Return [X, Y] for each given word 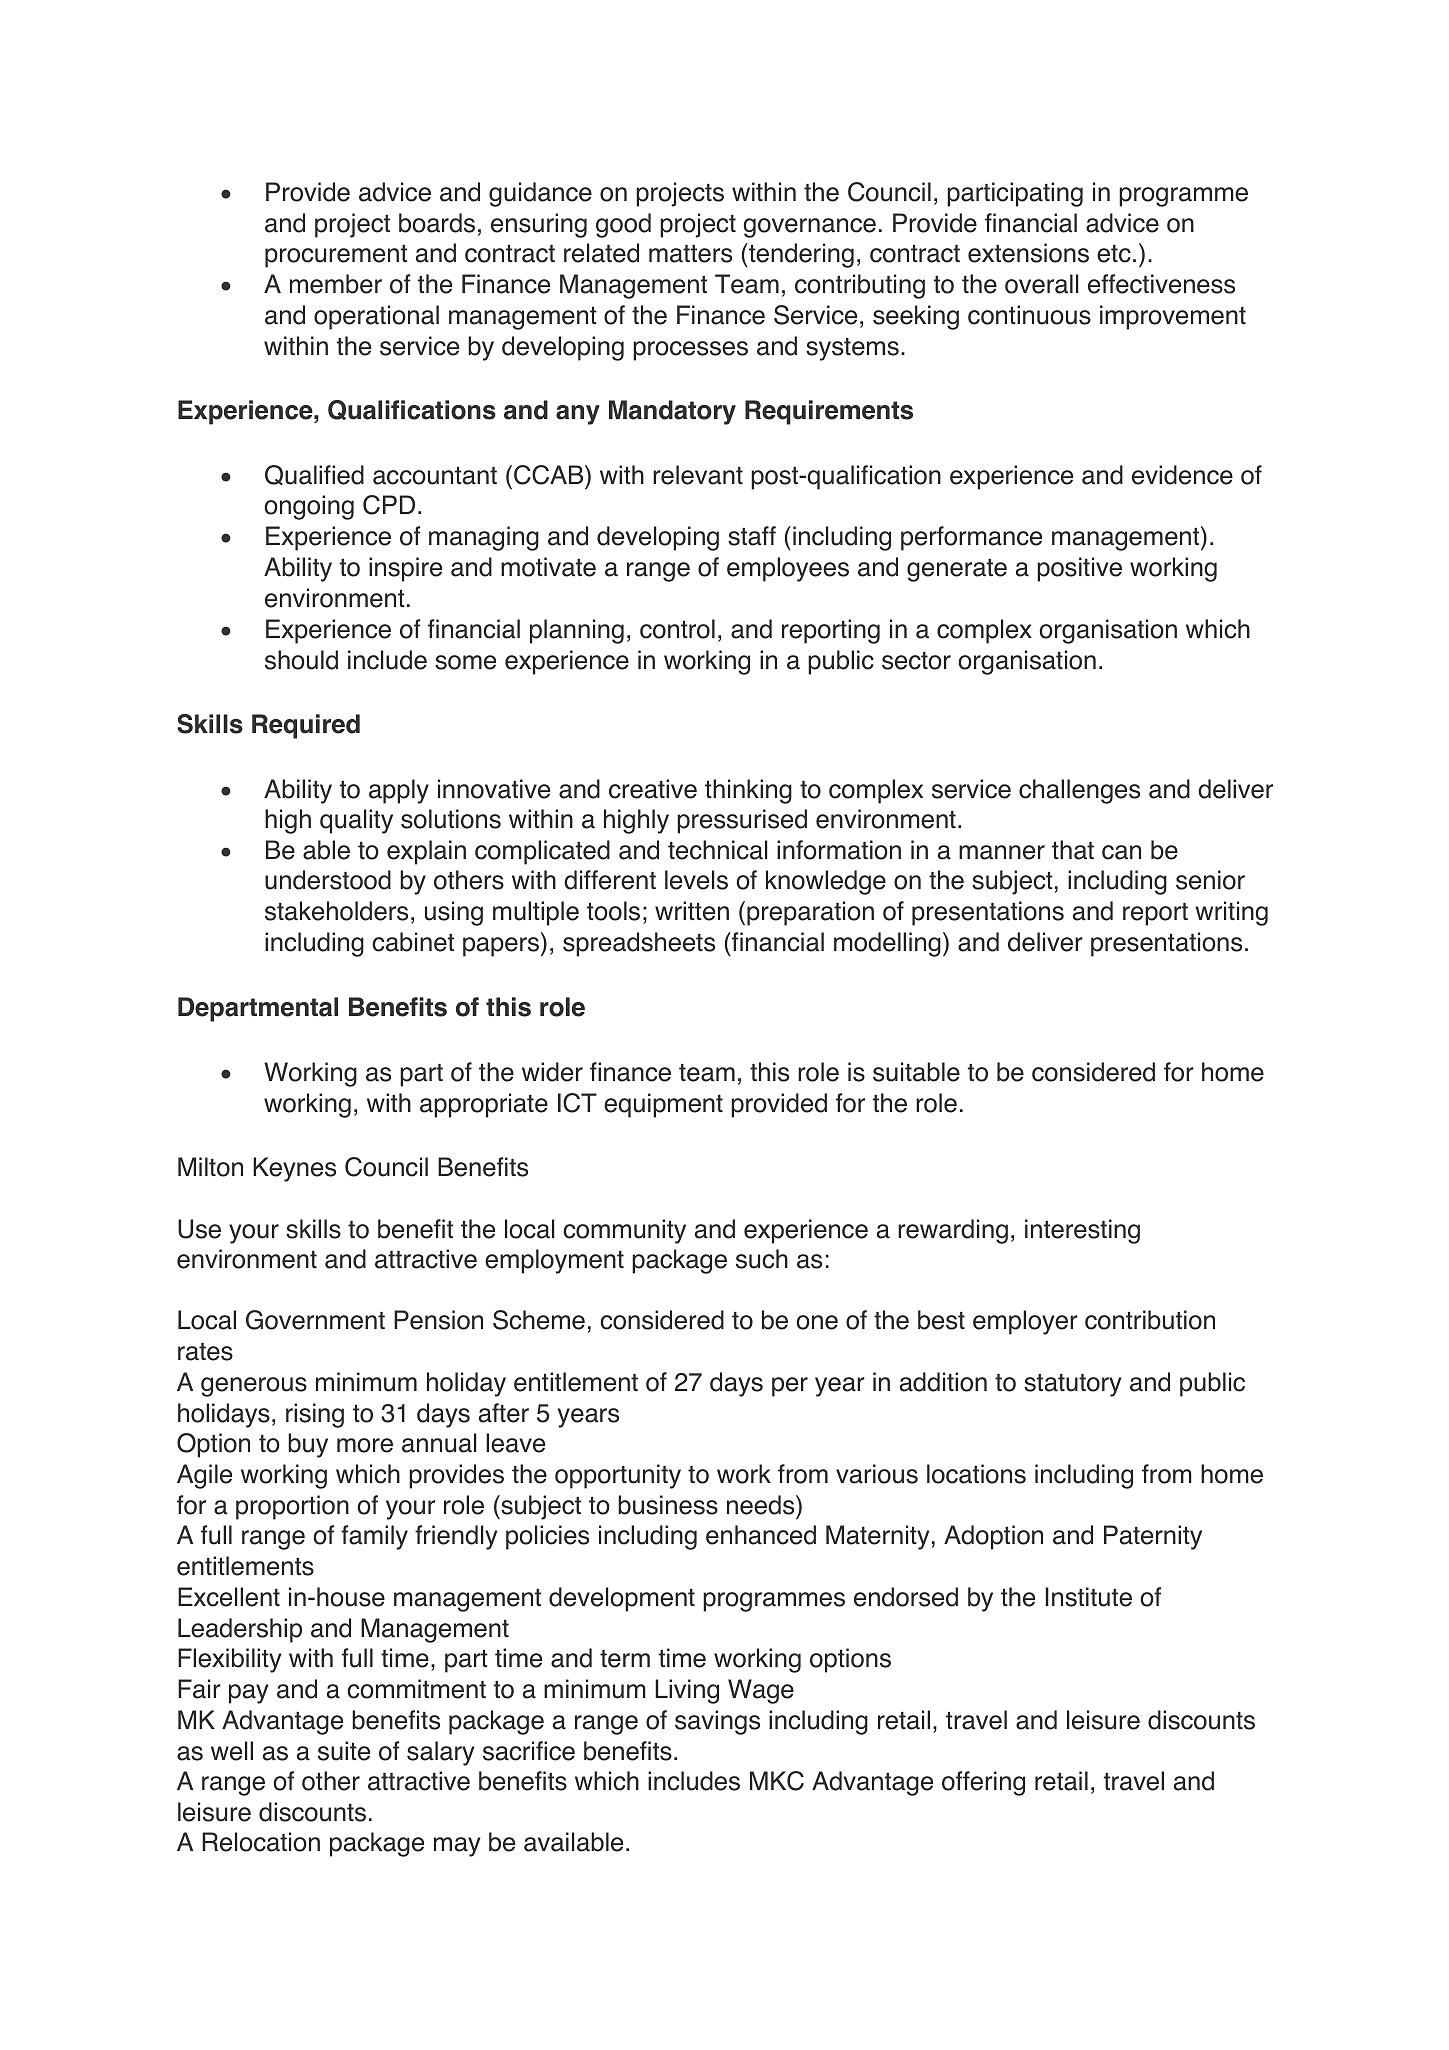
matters [690, 254]
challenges [1079, 791]
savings [717, 1722]
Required [306, 726]
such [762, 1259]
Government [315, 1320]
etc [1114, 254]
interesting [1082, 1231]
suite [344, 1751]
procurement [336, 256]
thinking [748, 791]
